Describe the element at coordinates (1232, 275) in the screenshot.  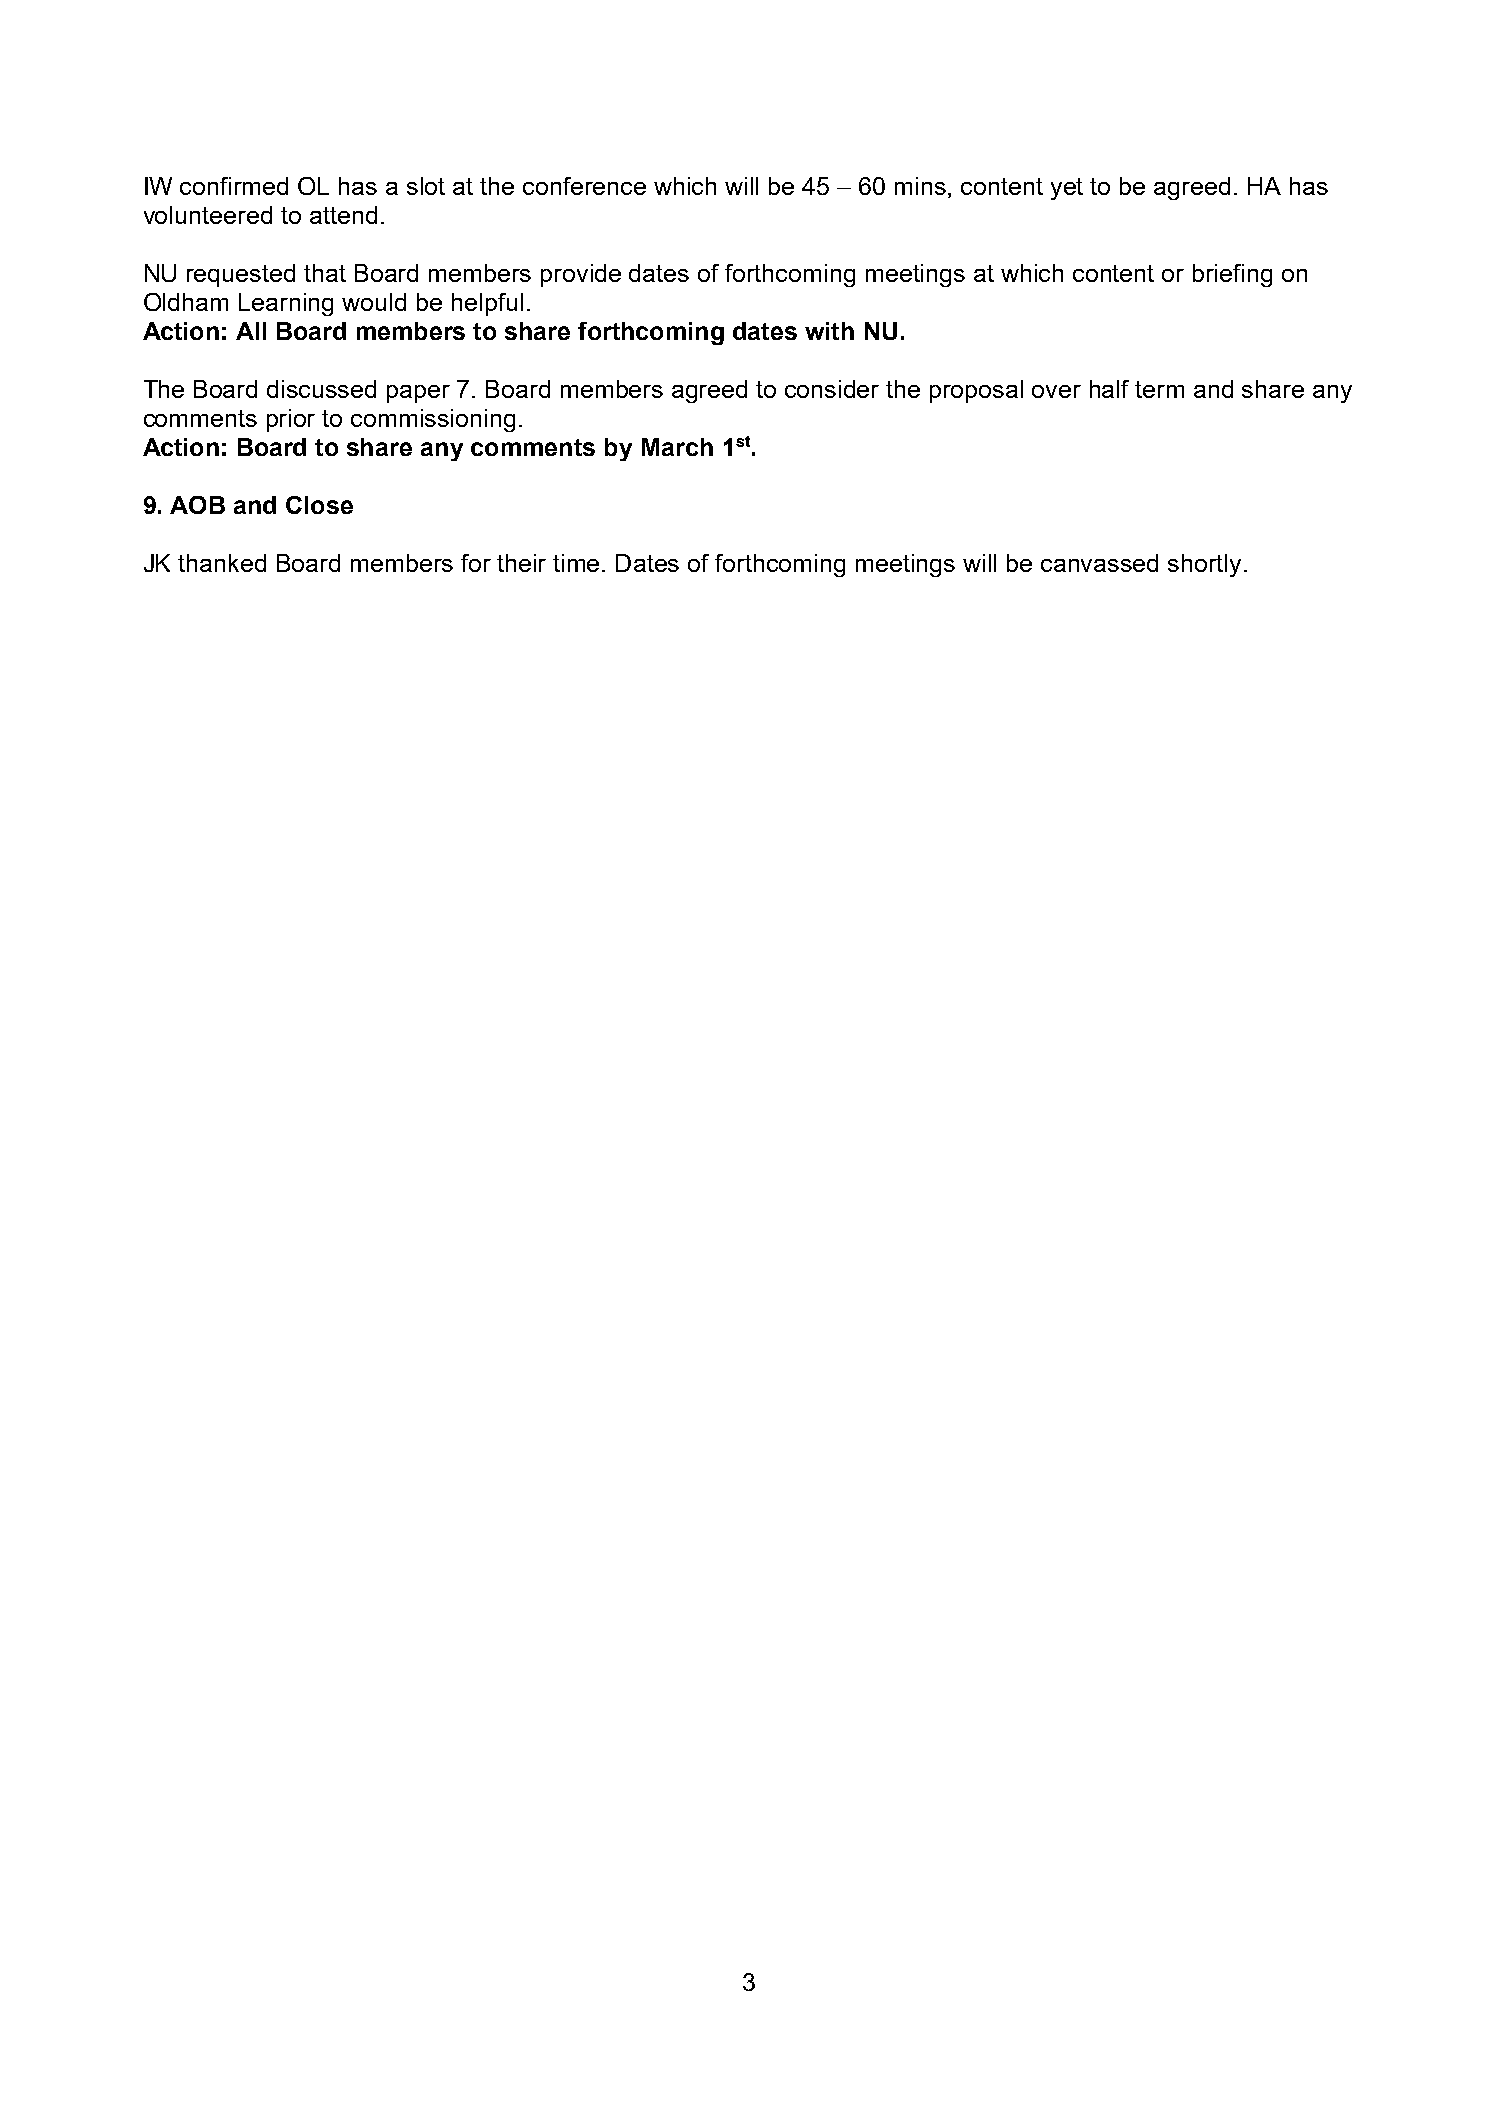
I see `briefing` at that location.
